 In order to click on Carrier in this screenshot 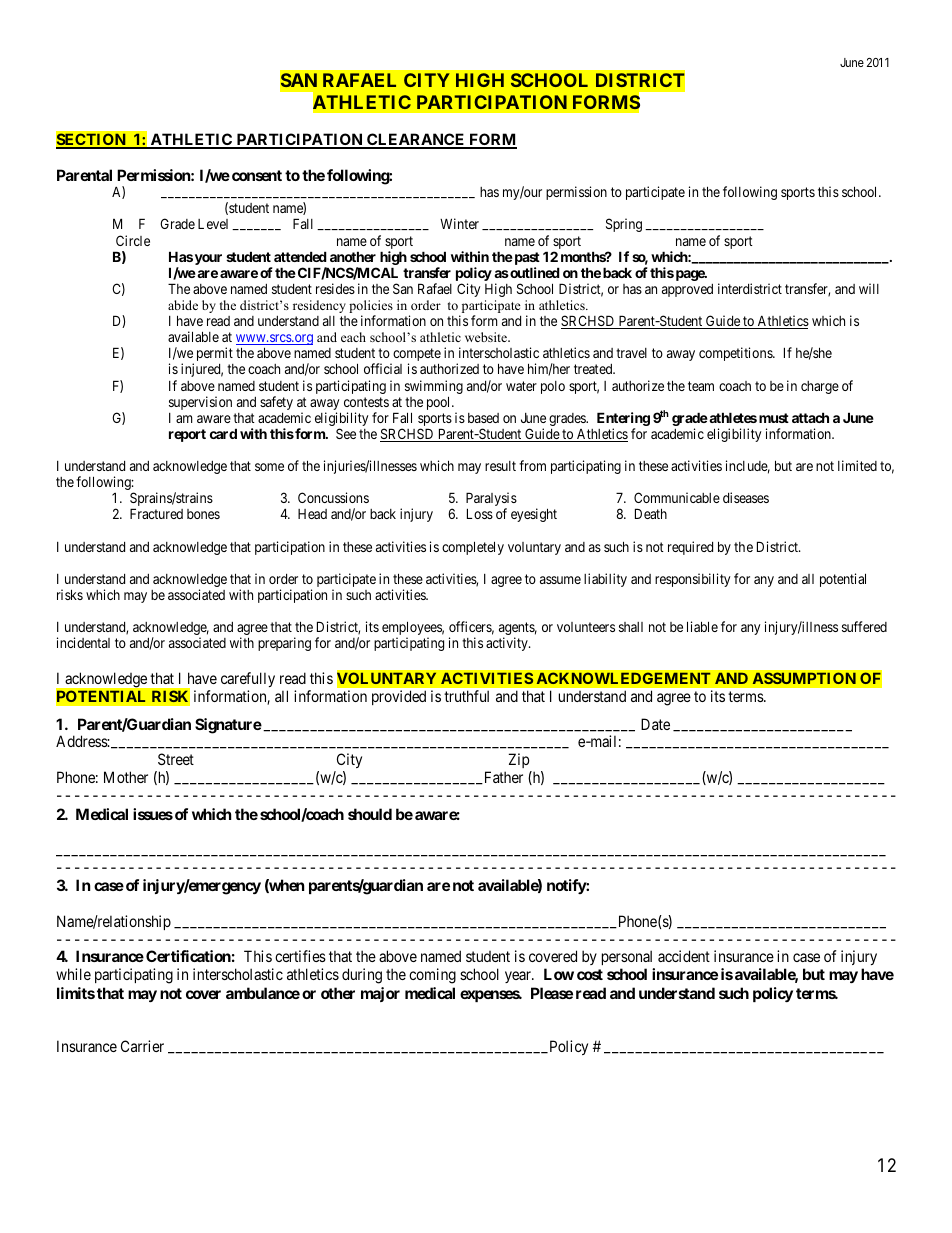, I will do `click(142, 1046)`.
